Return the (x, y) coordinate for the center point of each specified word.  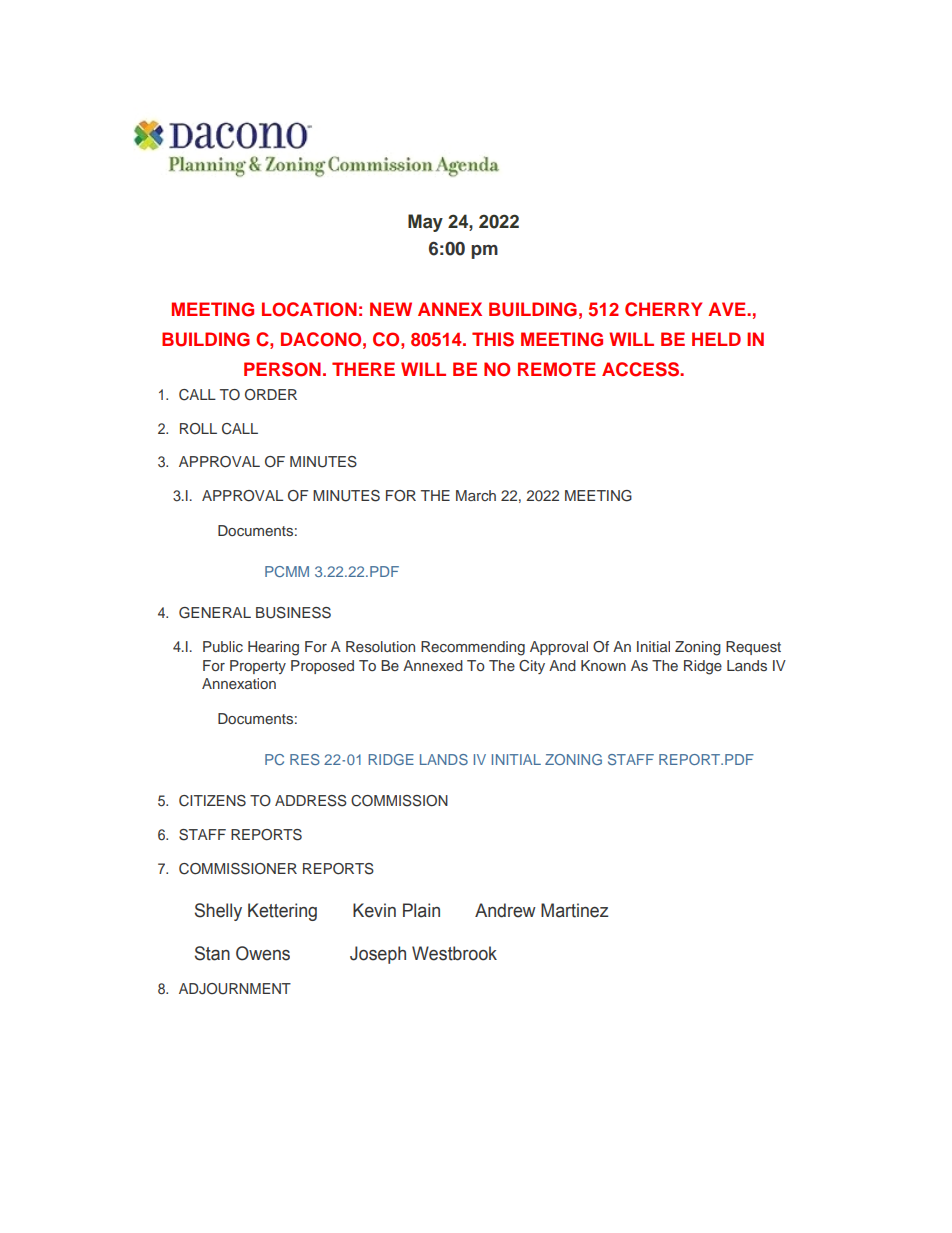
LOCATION (309, 309)
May (425, 223)
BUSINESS (293, 613)
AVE (728, 309)
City (532, 667)
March (476, 495)
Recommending (473, 648)
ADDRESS (311, 801)
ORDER (271, 395)
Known (603, 665)
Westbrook (454, 953)
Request (753, 648)
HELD (716, 339)
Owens (263, 953)
